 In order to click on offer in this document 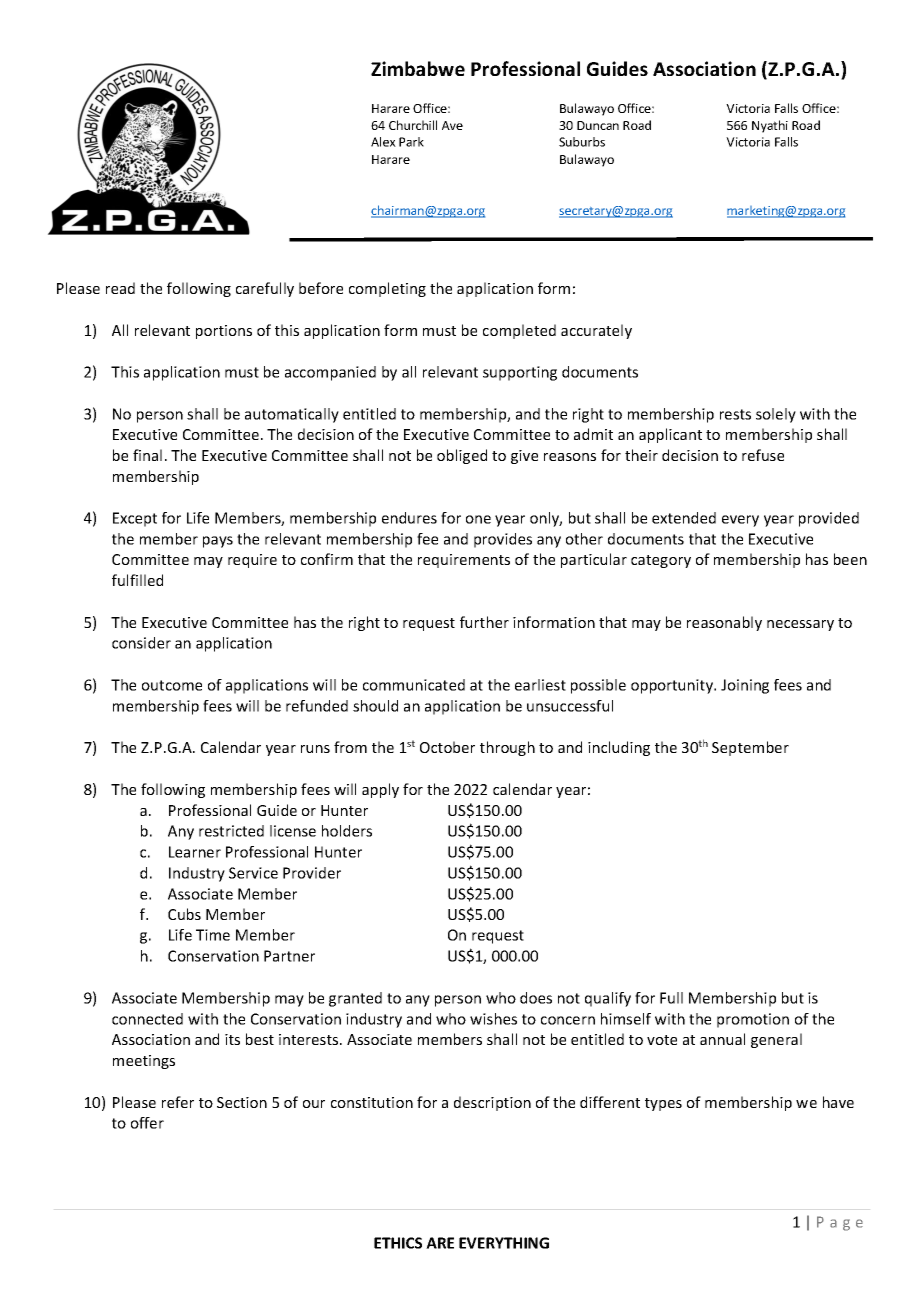, I will do `click(147, 1123)`.
